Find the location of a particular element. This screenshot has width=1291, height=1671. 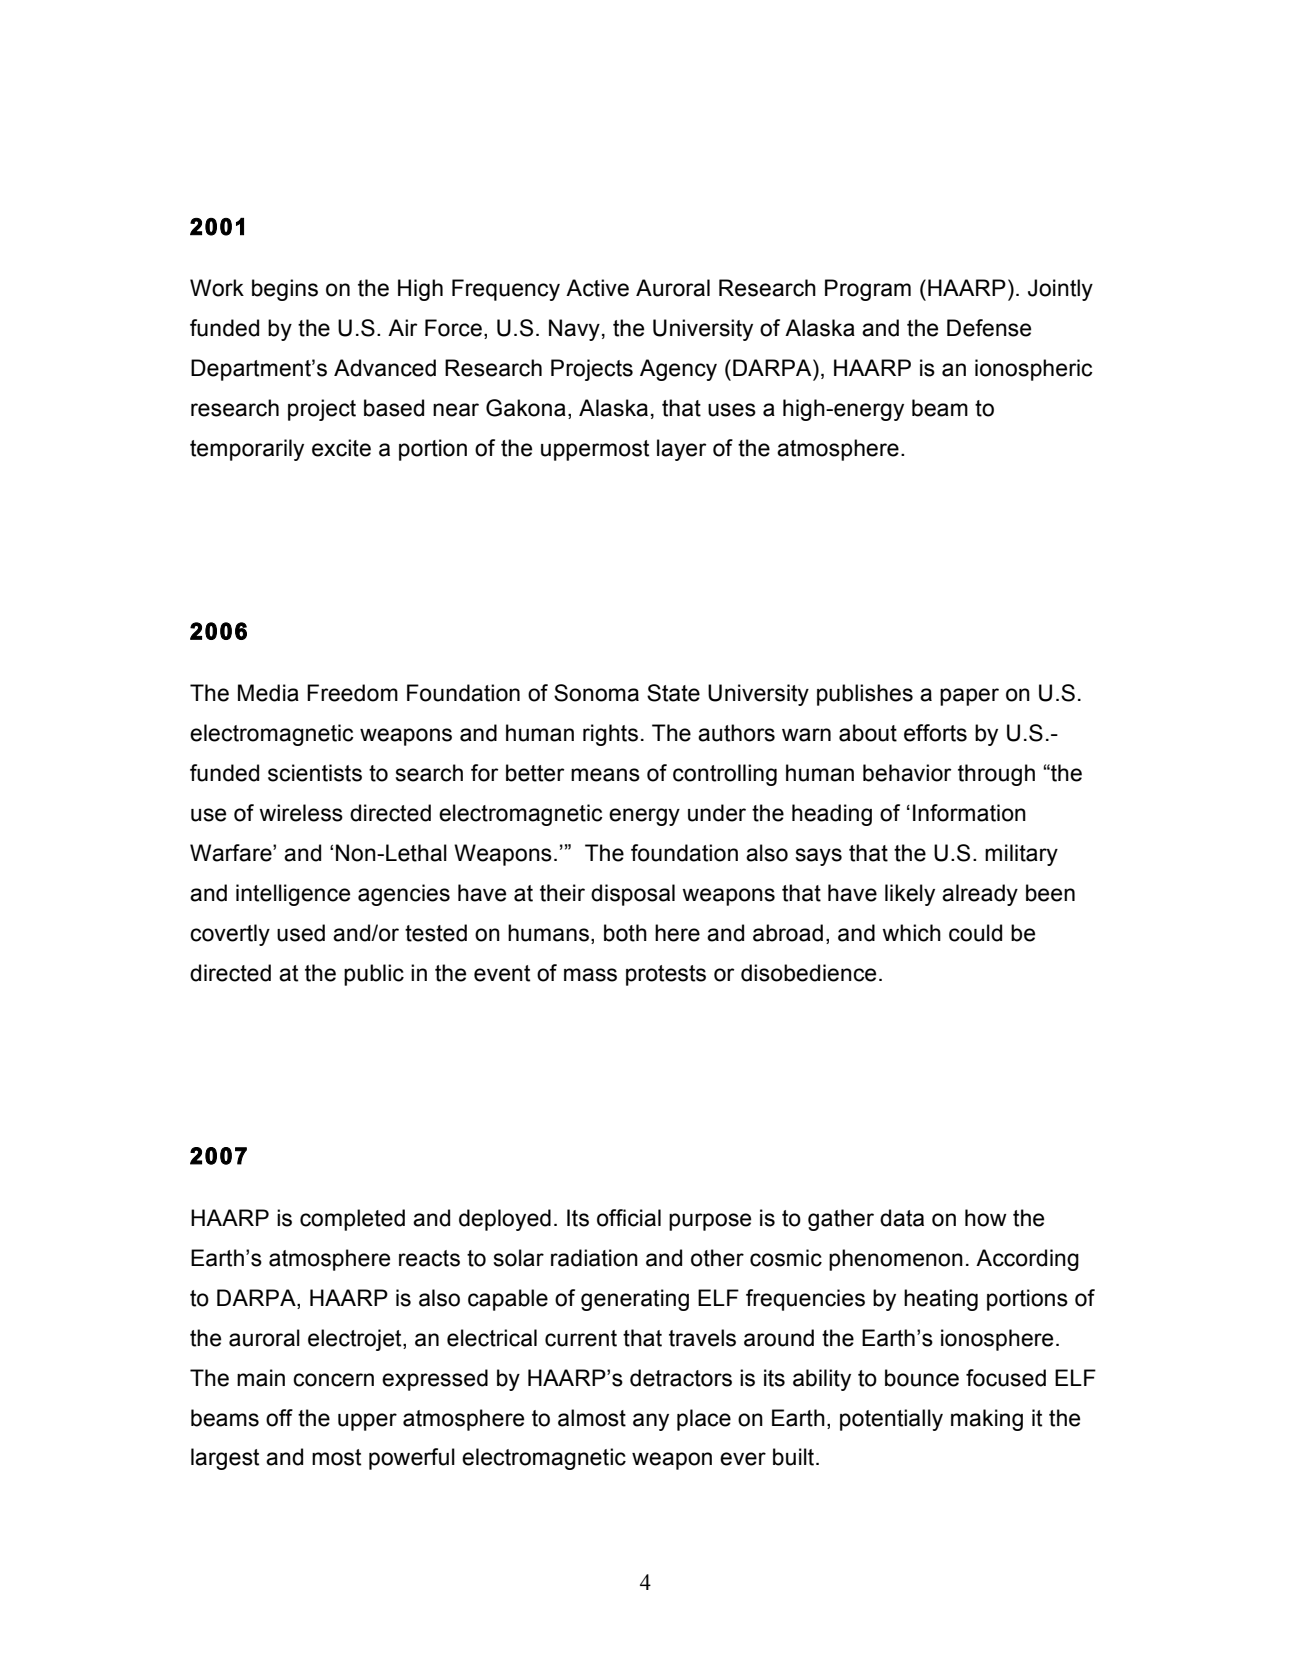

paper is located at coordinates (969, 697).
